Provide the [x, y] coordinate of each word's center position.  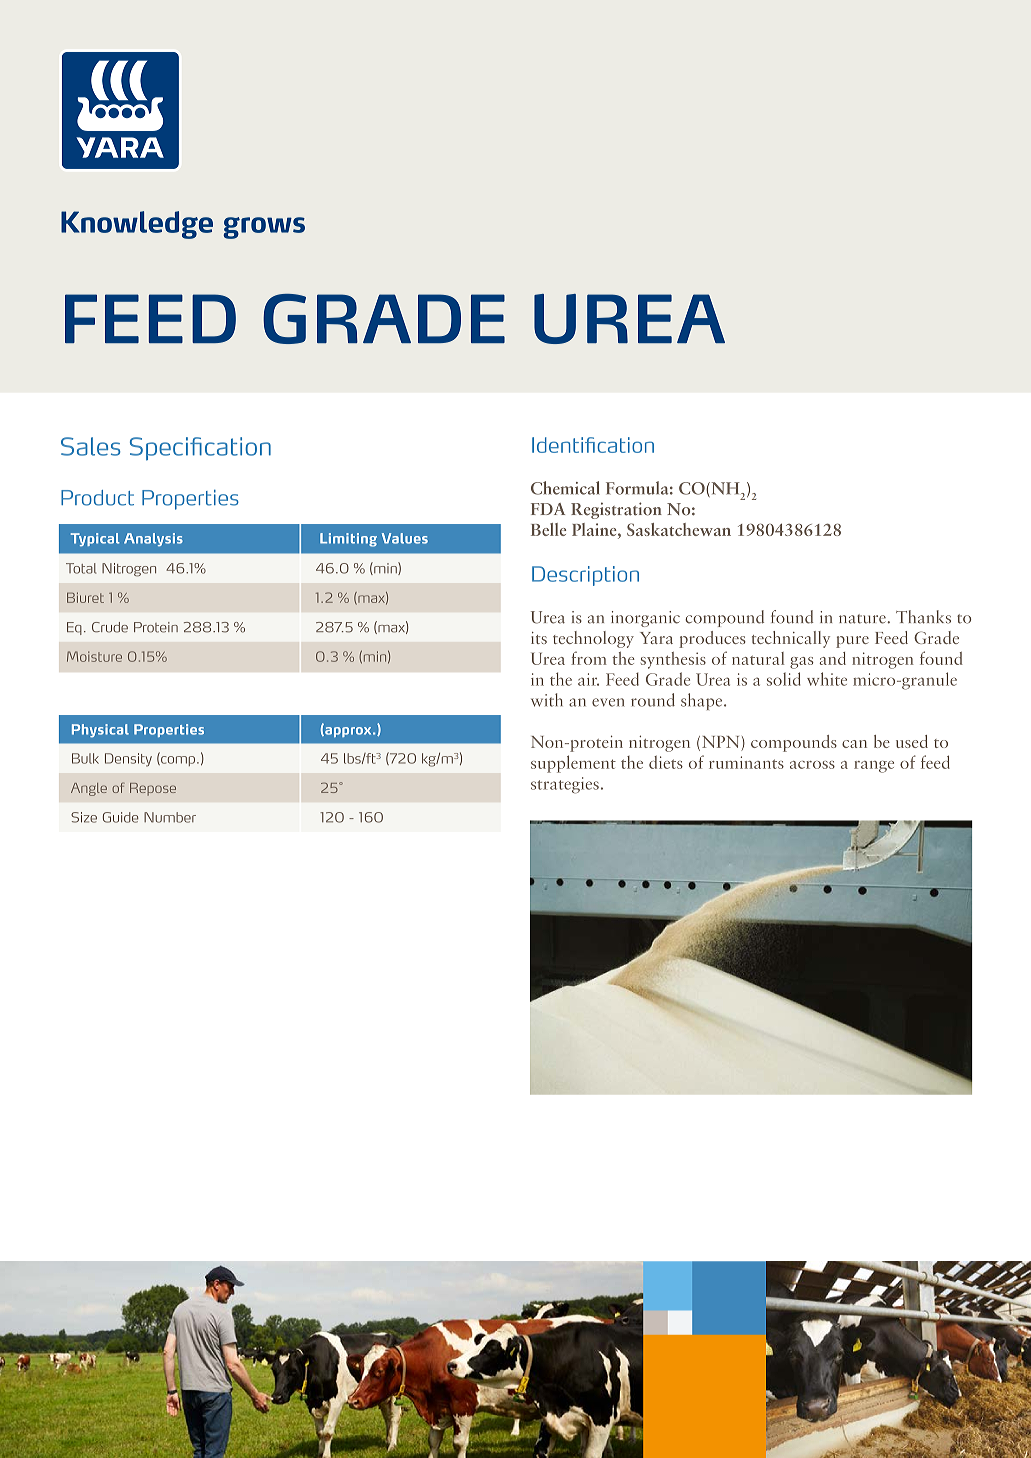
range [874, 767]
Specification [200, 449]
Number [170, 817]
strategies [565, 785]
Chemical [565, 488]
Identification [593, 445]
